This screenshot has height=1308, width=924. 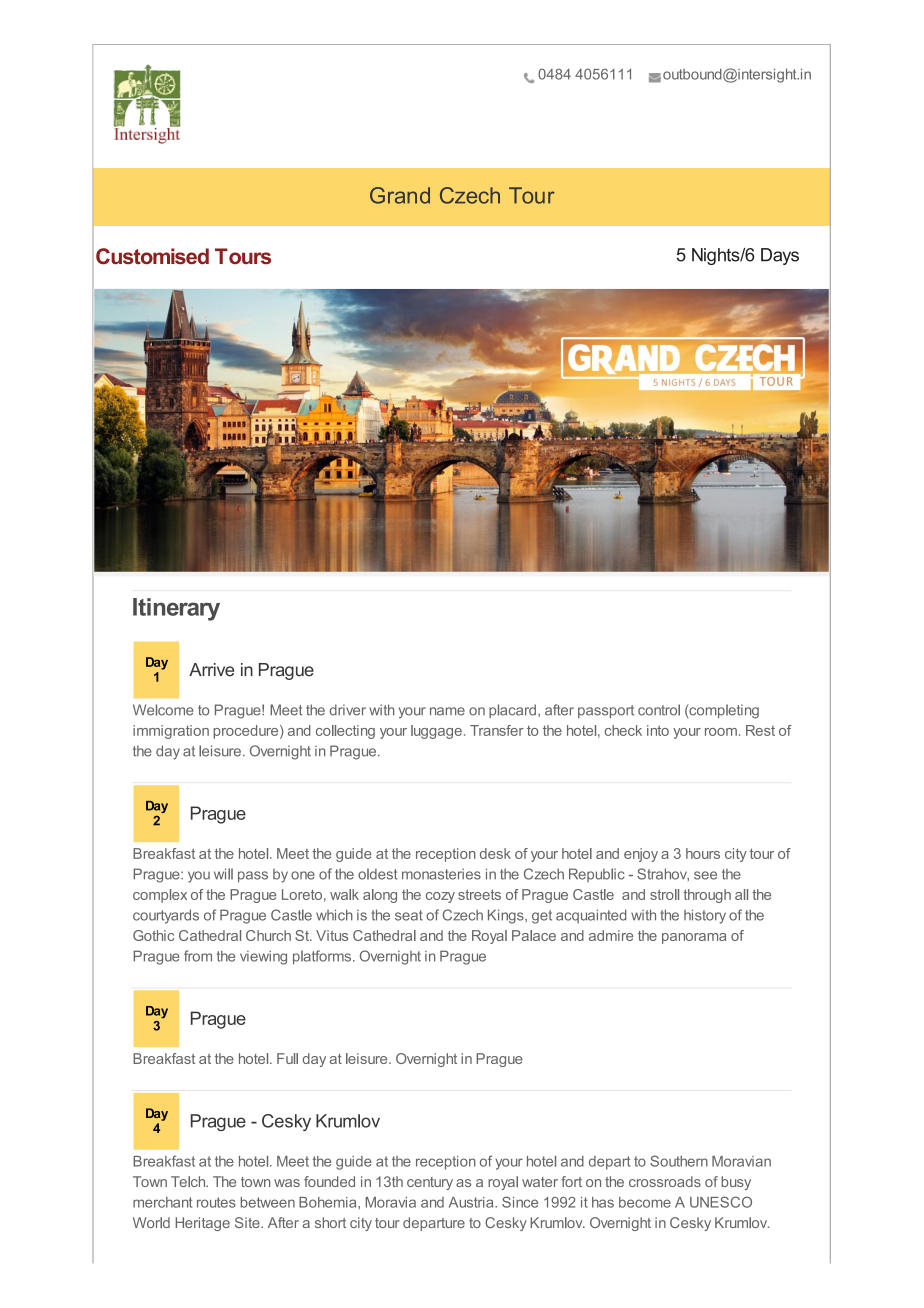 I want to click on panorama, so click(x=694, y=938).
